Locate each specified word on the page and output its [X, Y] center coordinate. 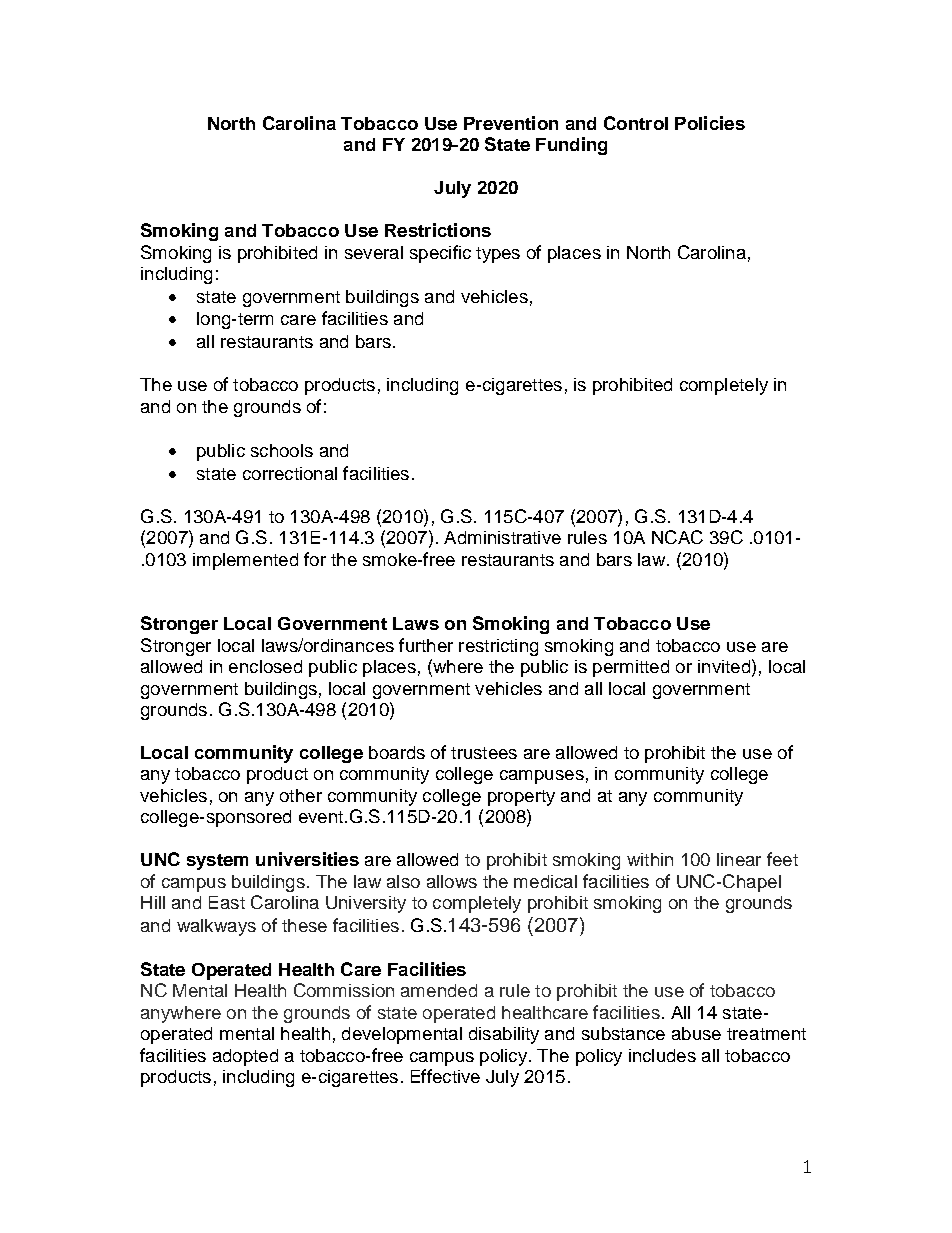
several [374, 252]
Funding [571, 146]
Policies [710, 123]
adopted [245, 1057]
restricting [498, 647]
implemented [245, 561]
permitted [631, 668]
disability [504, 1035]
